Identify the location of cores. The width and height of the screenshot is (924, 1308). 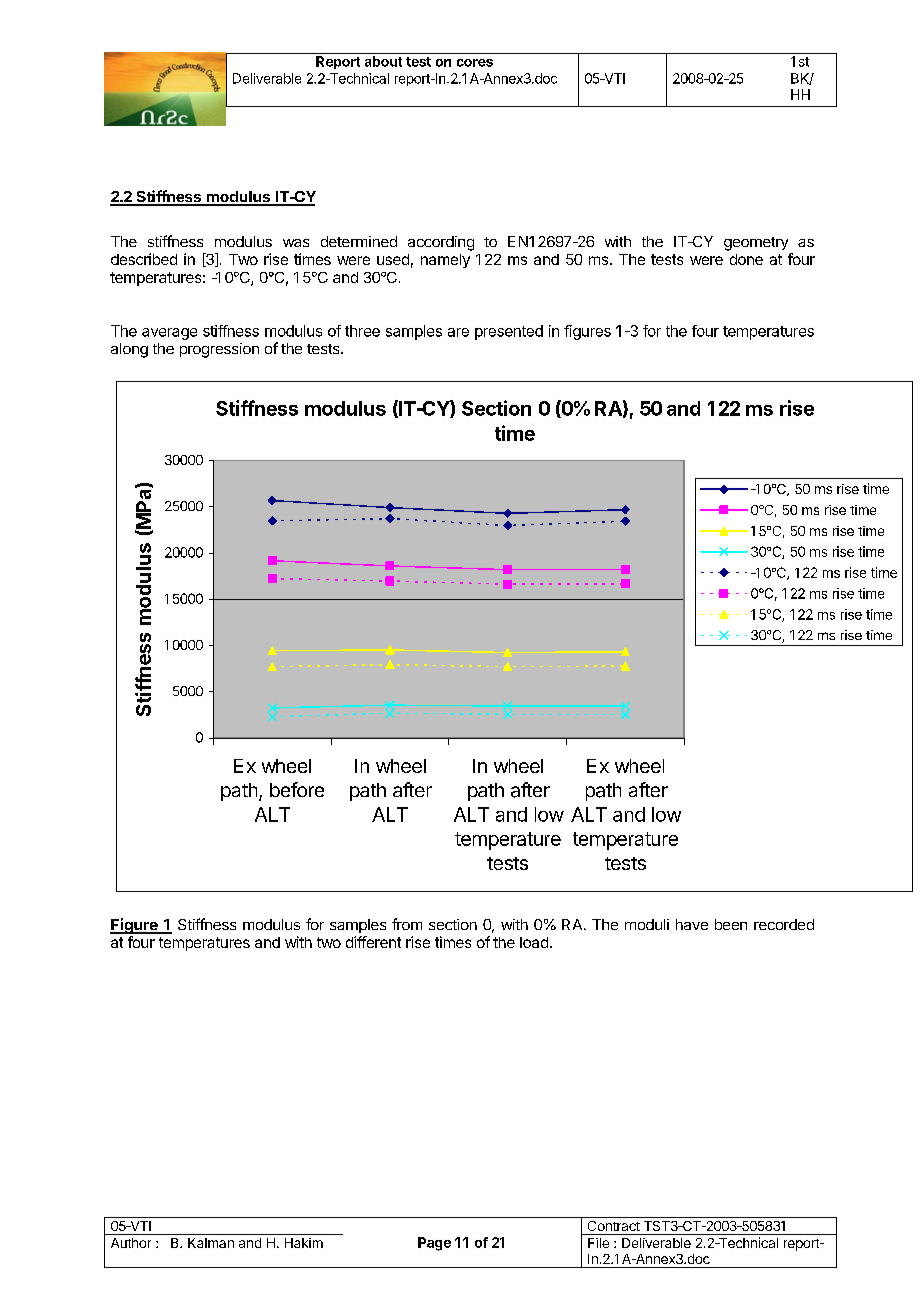
(475, 63).
